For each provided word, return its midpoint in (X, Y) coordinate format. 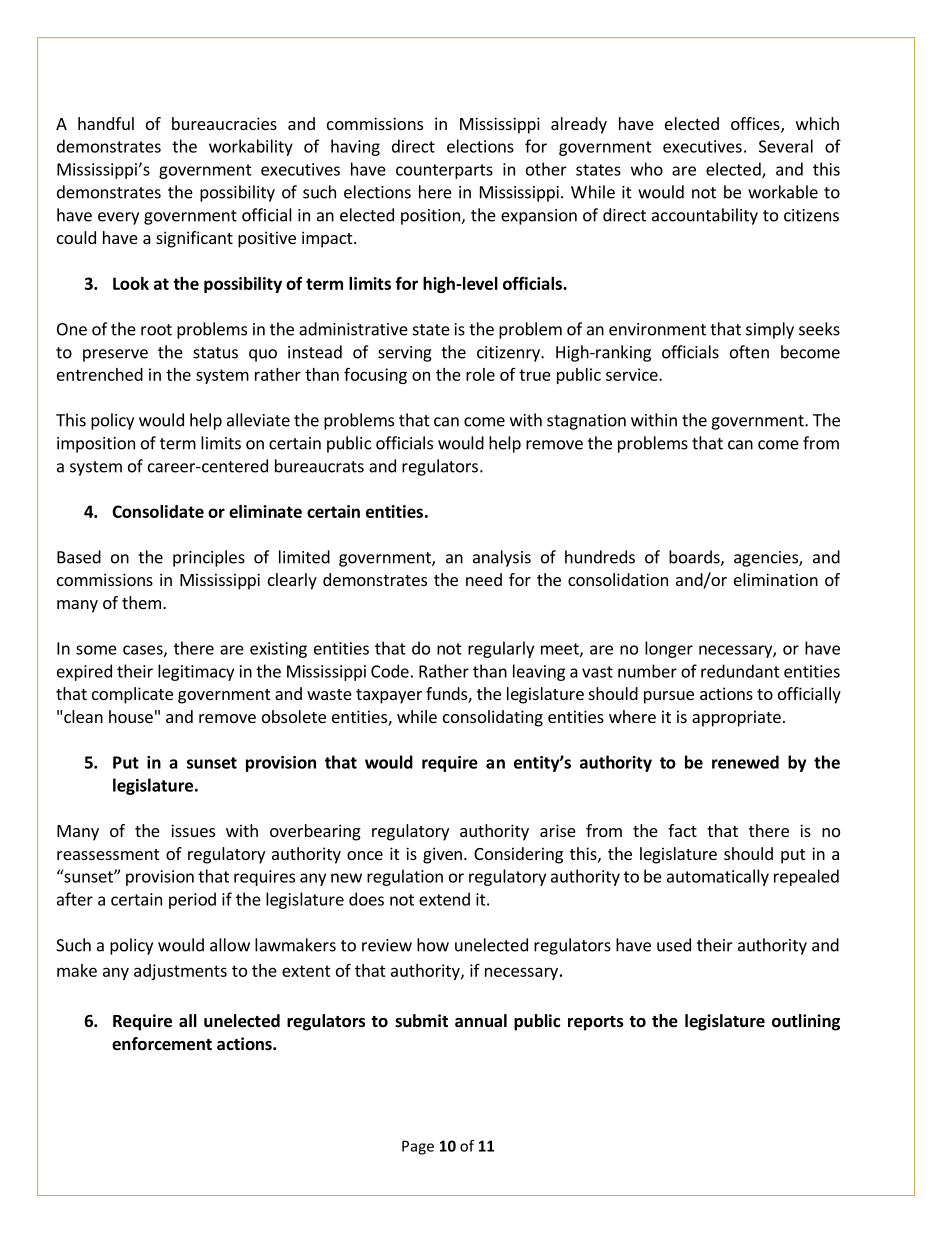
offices (756, 125)
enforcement (162, 1044)
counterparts (444, 171)
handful (106, 123)
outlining (806, 1022)
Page (418, 1147)
